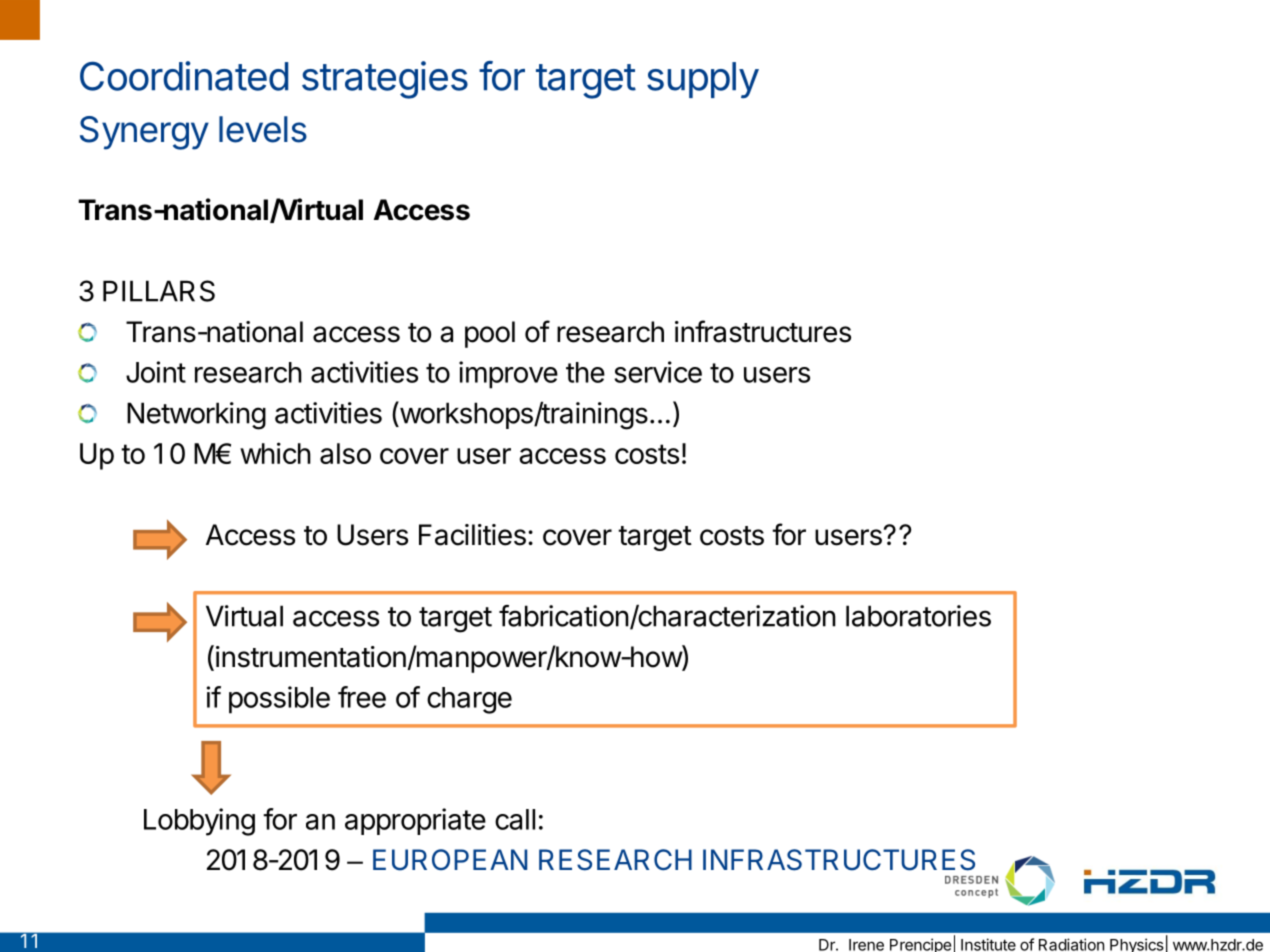 The image size is (1270, 952). Describe the element at coordinates (866, 945) in the screenshot. I see `Irene` at that location.
